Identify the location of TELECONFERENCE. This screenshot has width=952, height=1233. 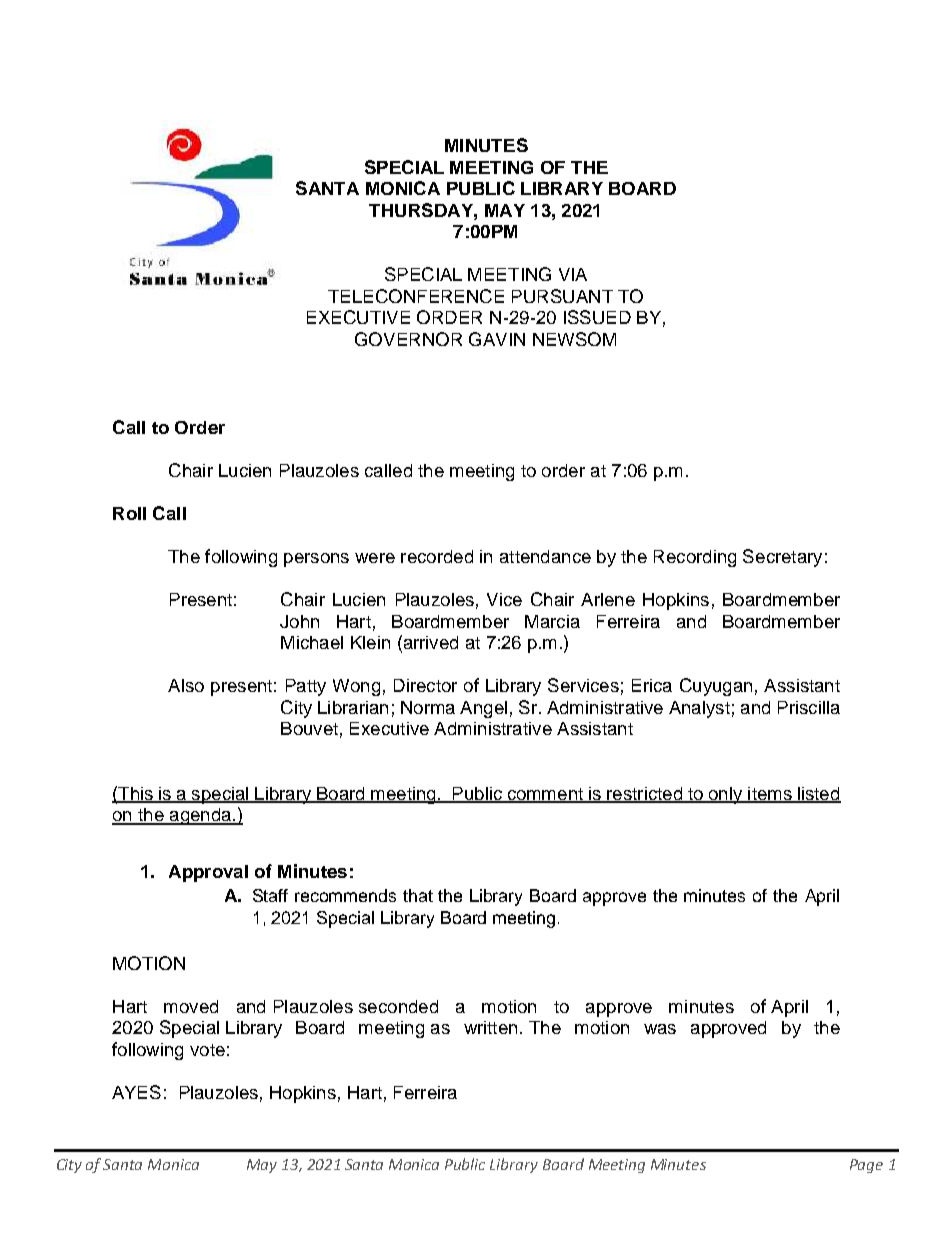
(416, 296).
